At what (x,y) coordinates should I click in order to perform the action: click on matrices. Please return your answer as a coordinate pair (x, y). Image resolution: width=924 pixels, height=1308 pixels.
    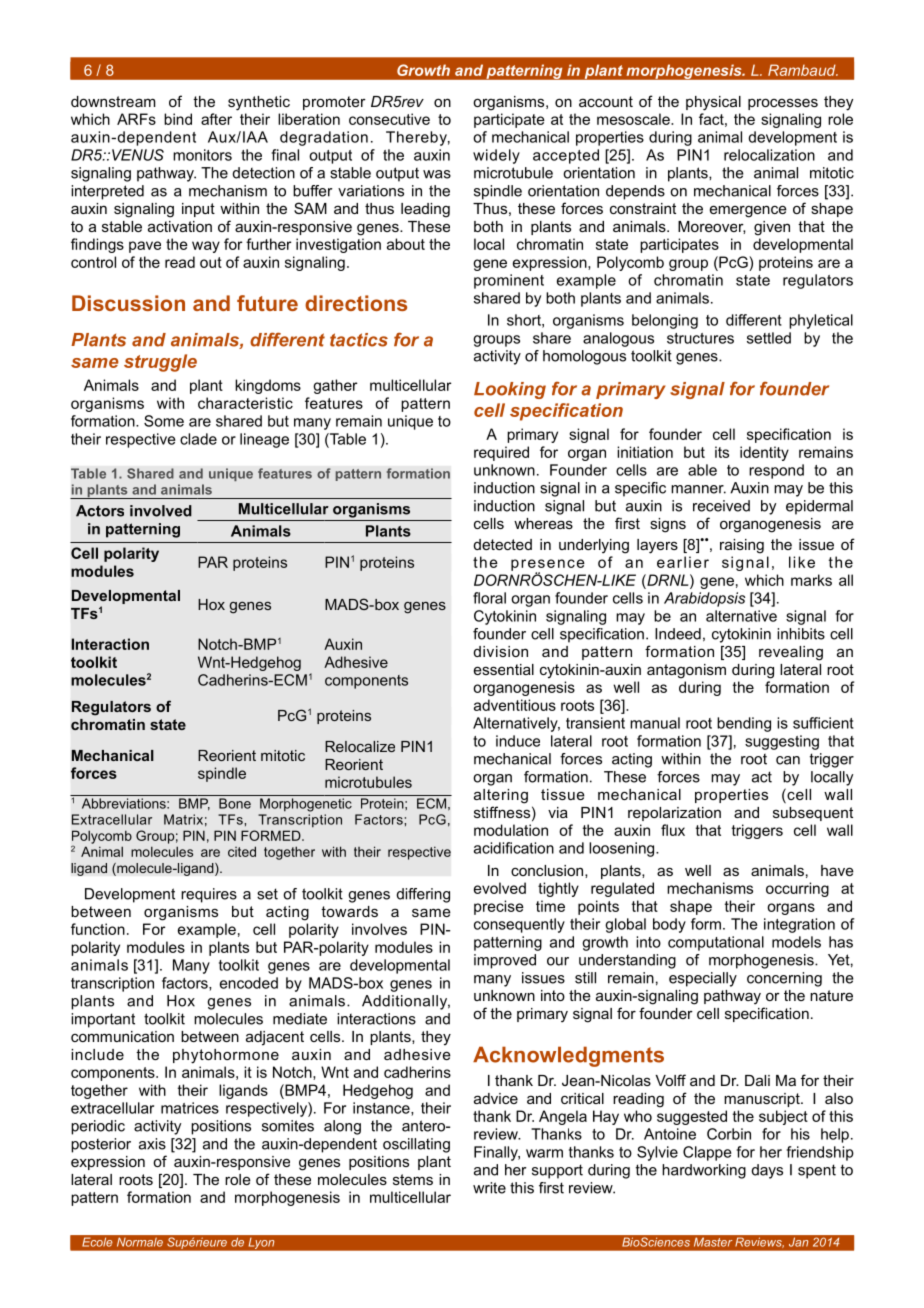
    Looking at the image, I should click on (190, 1108).
